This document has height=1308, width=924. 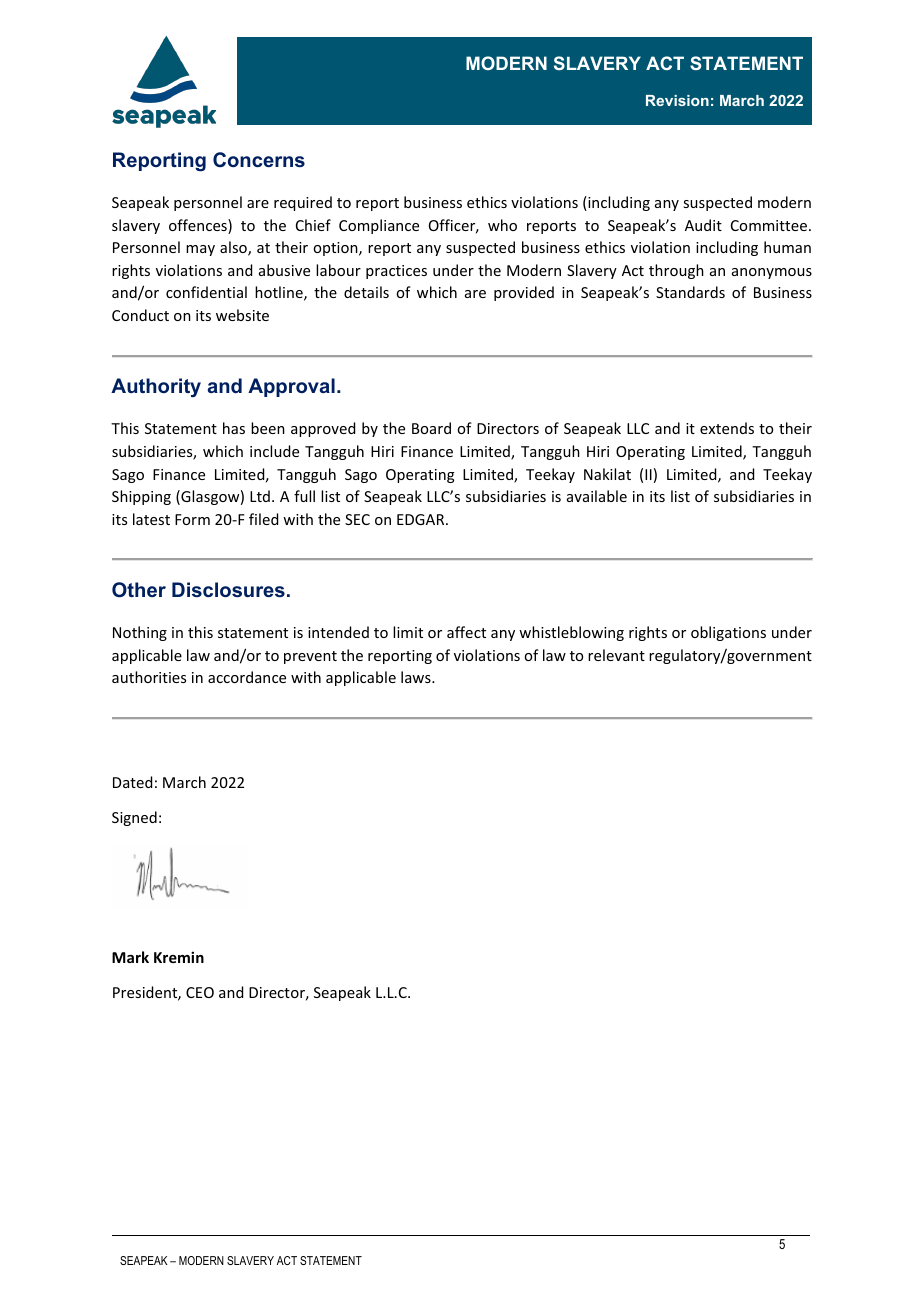 I want to click on who, so click(x=502, y=225).
